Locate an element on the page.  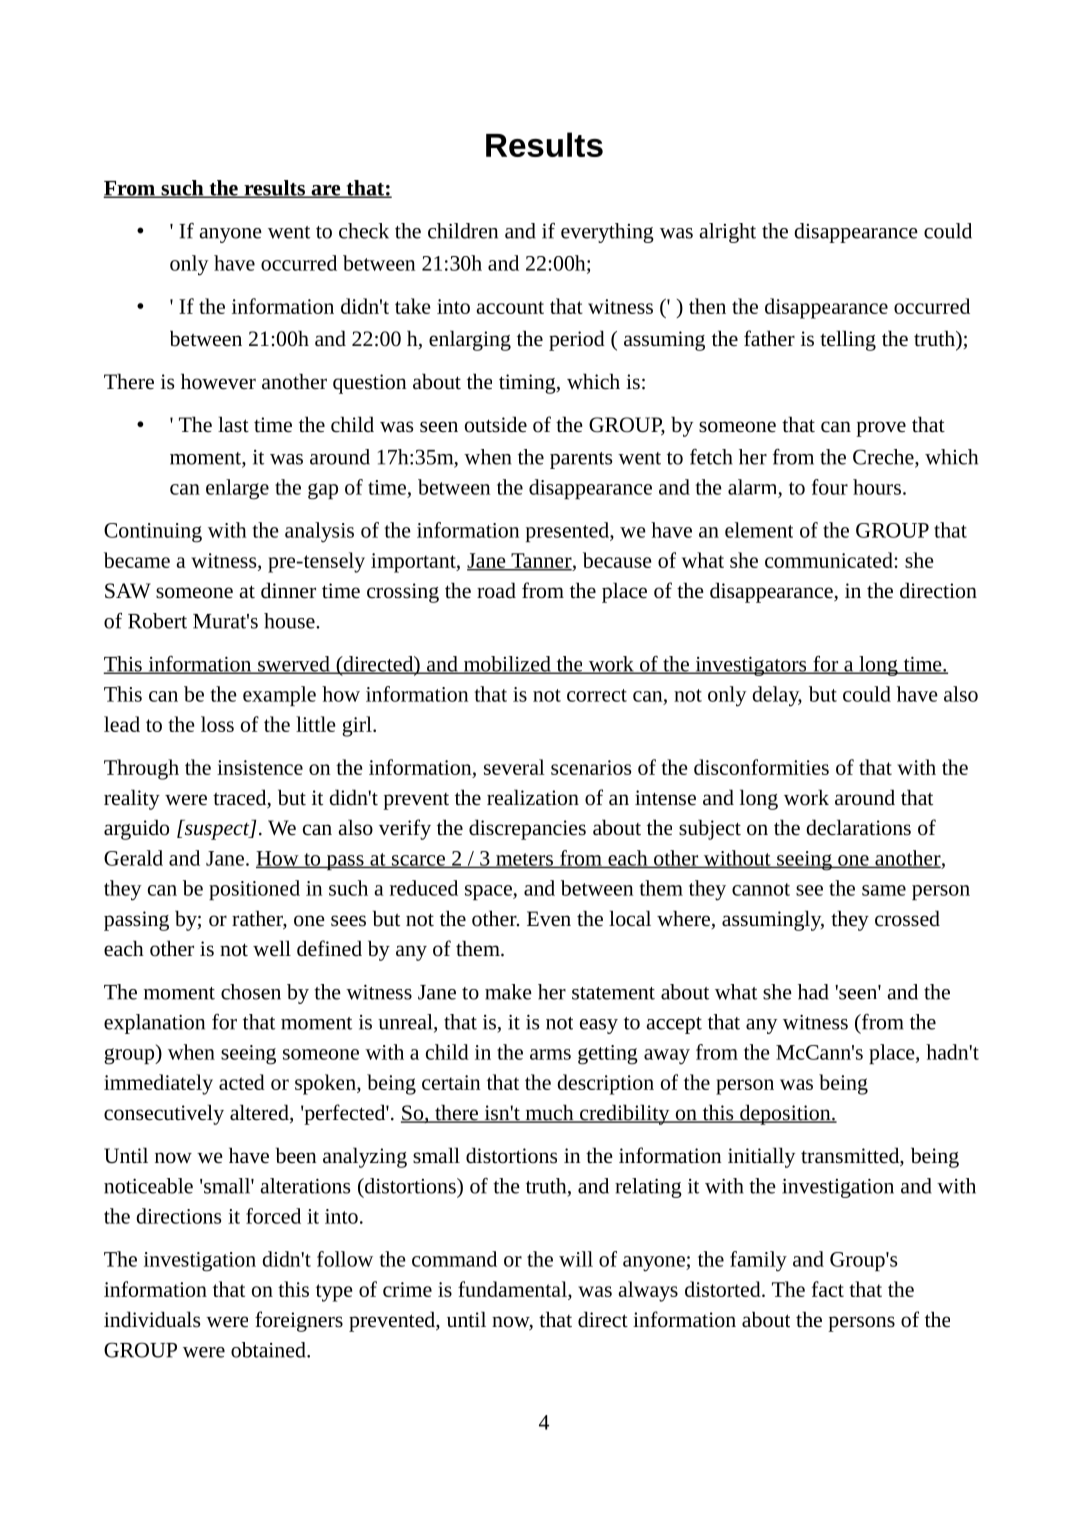
alright is located at coordinates (727, 233).
